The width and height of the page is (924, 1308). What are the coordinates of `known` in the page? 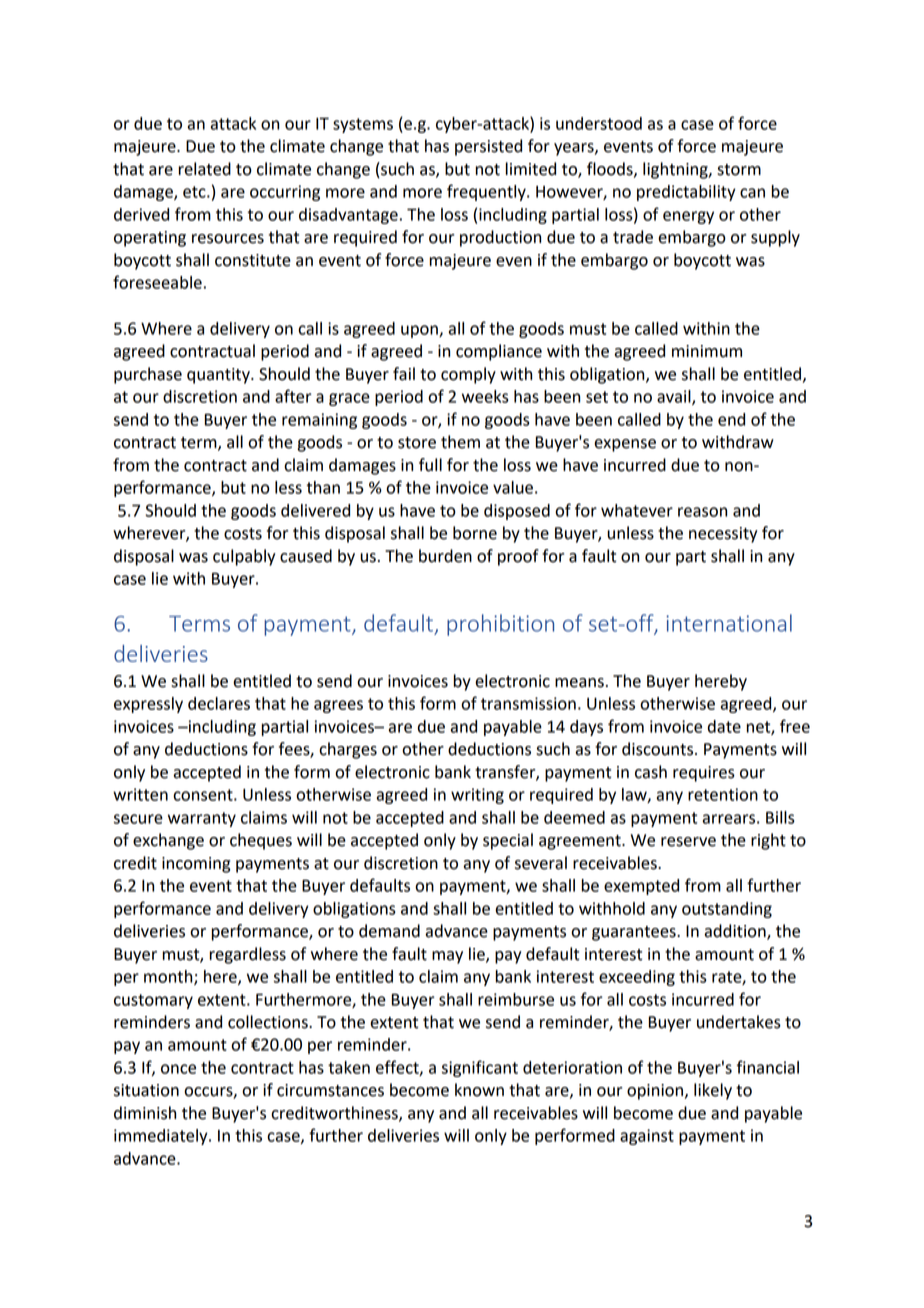 It's located at (479, 1090).
